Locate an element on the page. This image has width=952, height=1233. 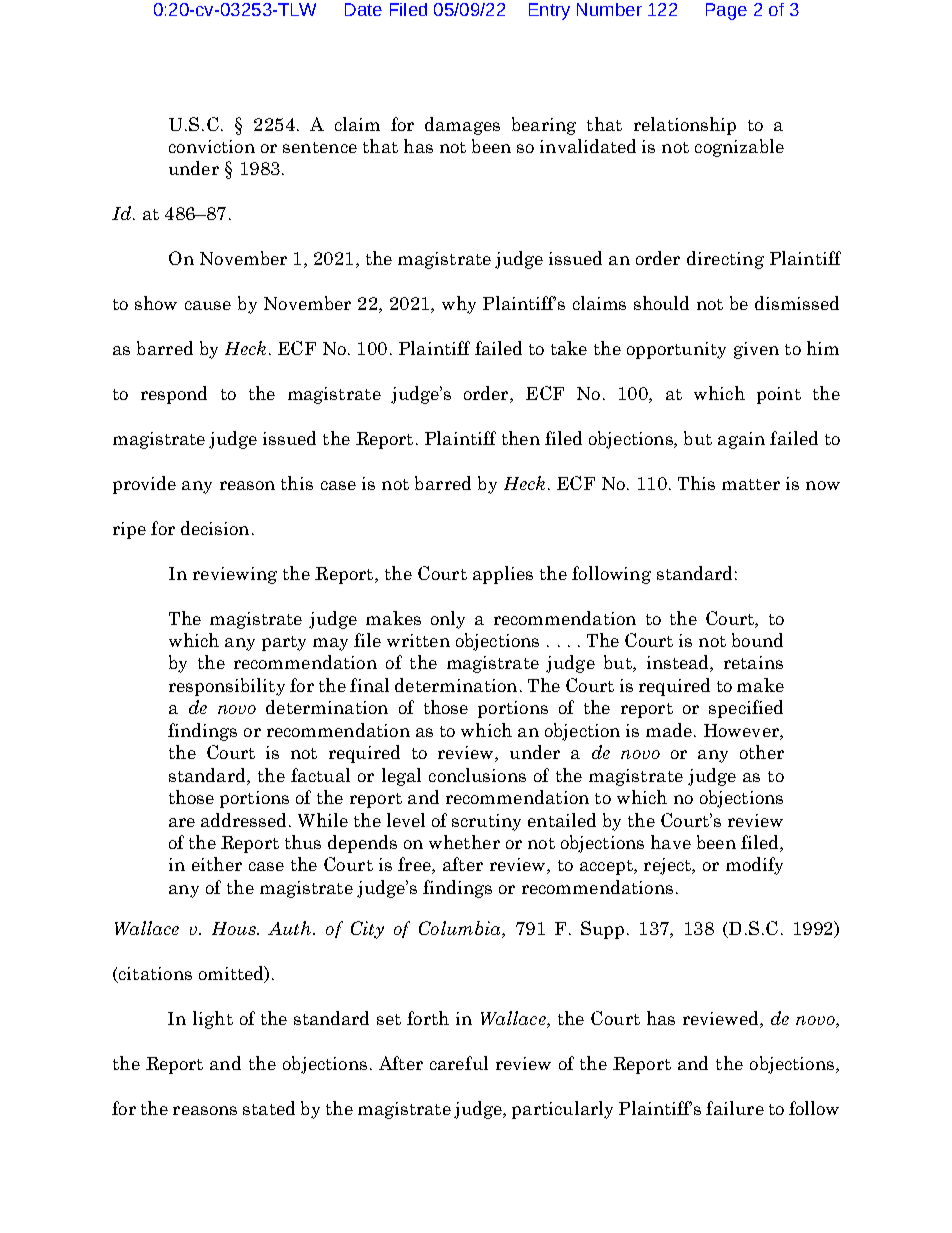
point is located at coordinates (779, 395).
